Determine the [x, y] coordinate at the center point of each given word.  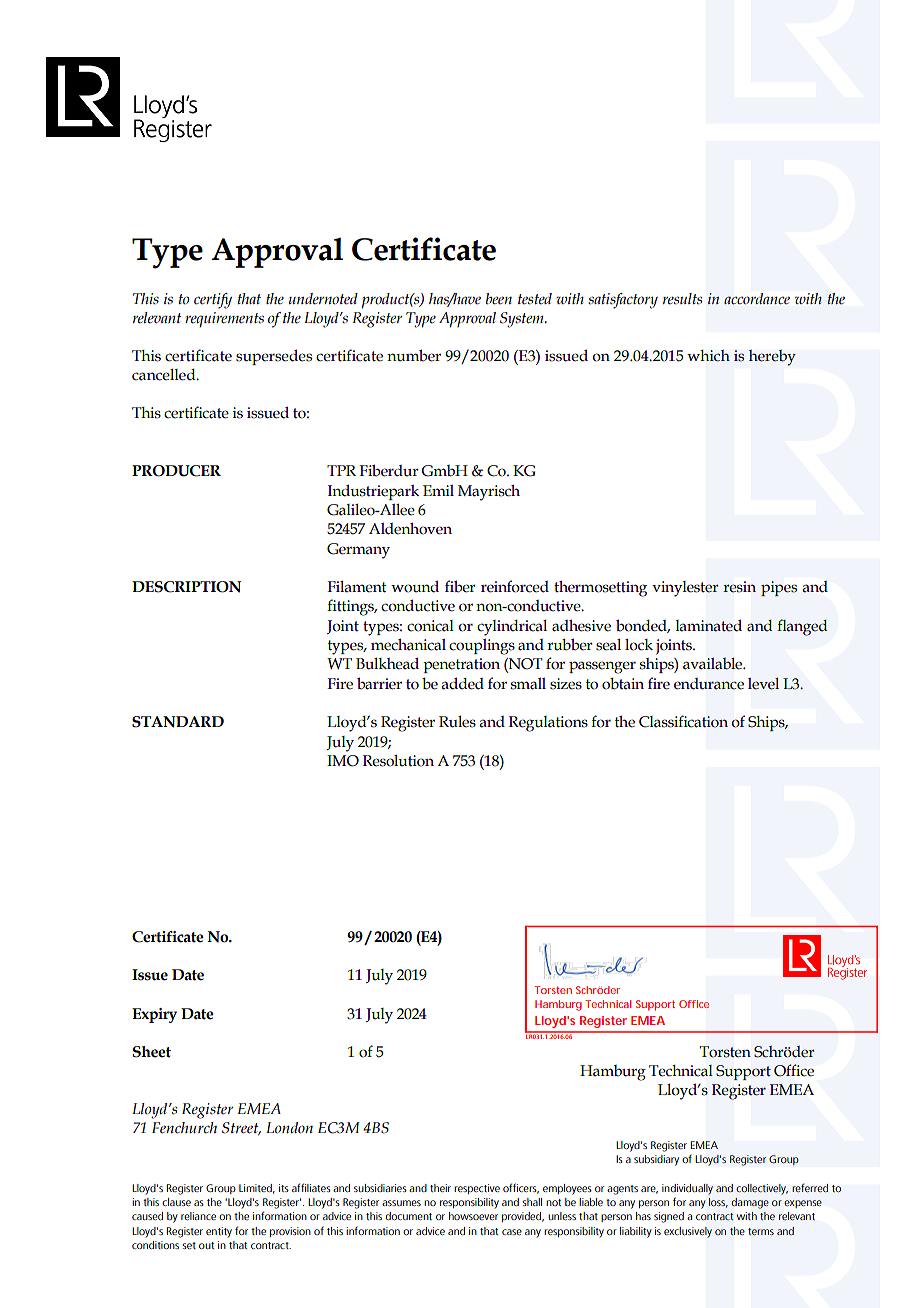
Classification [683, 721]
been [499, 299]
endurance [709, 684]
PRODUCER [176, 471]
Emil [438, 490]
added [462, 684]
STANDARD [178, 722]
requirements [224, 320]
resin [739, 587]
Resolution [398, 761]
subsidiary [656, 1160]
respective [477, 1189]
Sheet [152, 1052]
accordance [757, 299]
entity [219, 1232]
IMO [343, 761]
